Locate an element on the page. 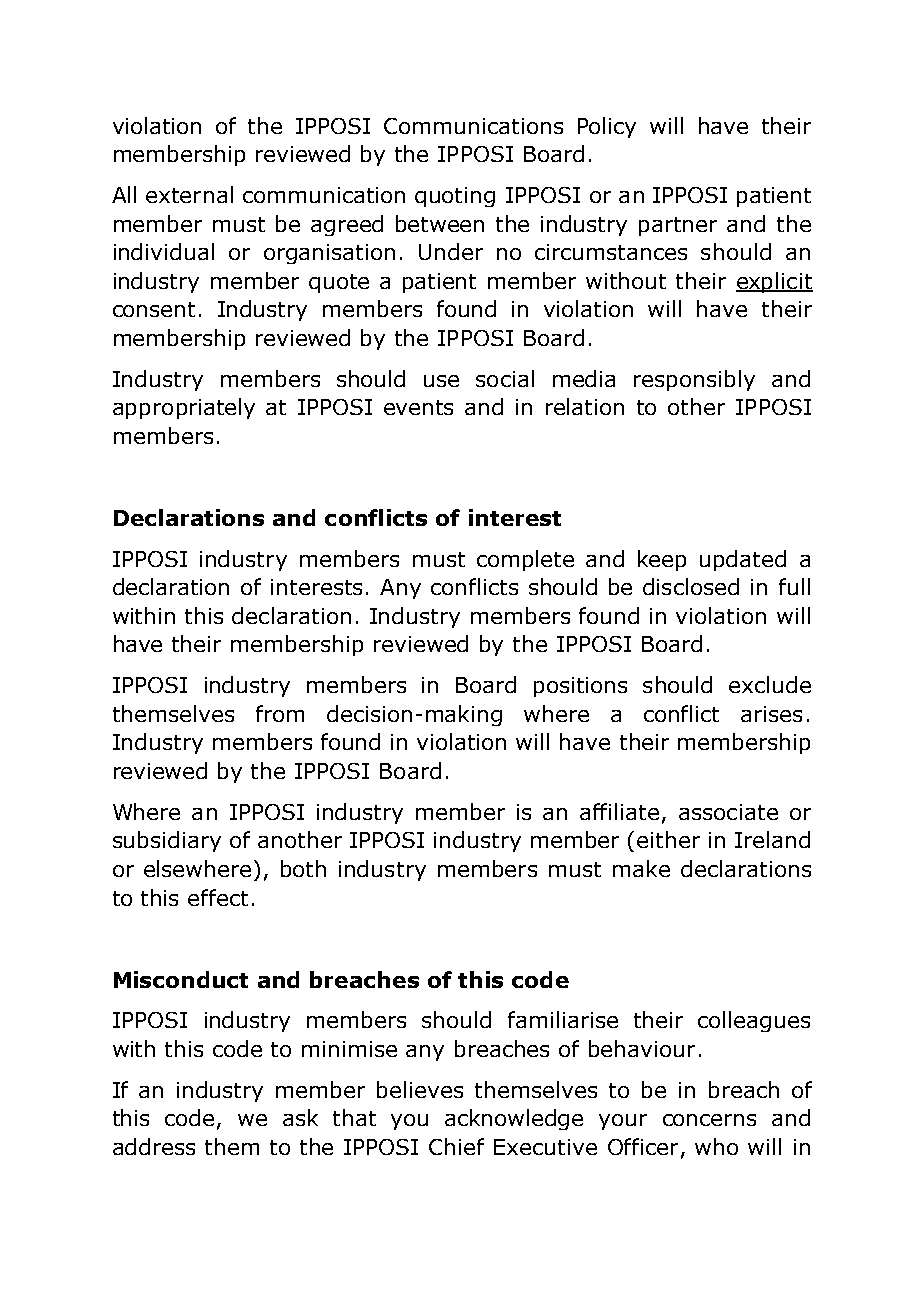 The height and width of the image is (1308, 924). arises is located at coordinates (771, 714).
